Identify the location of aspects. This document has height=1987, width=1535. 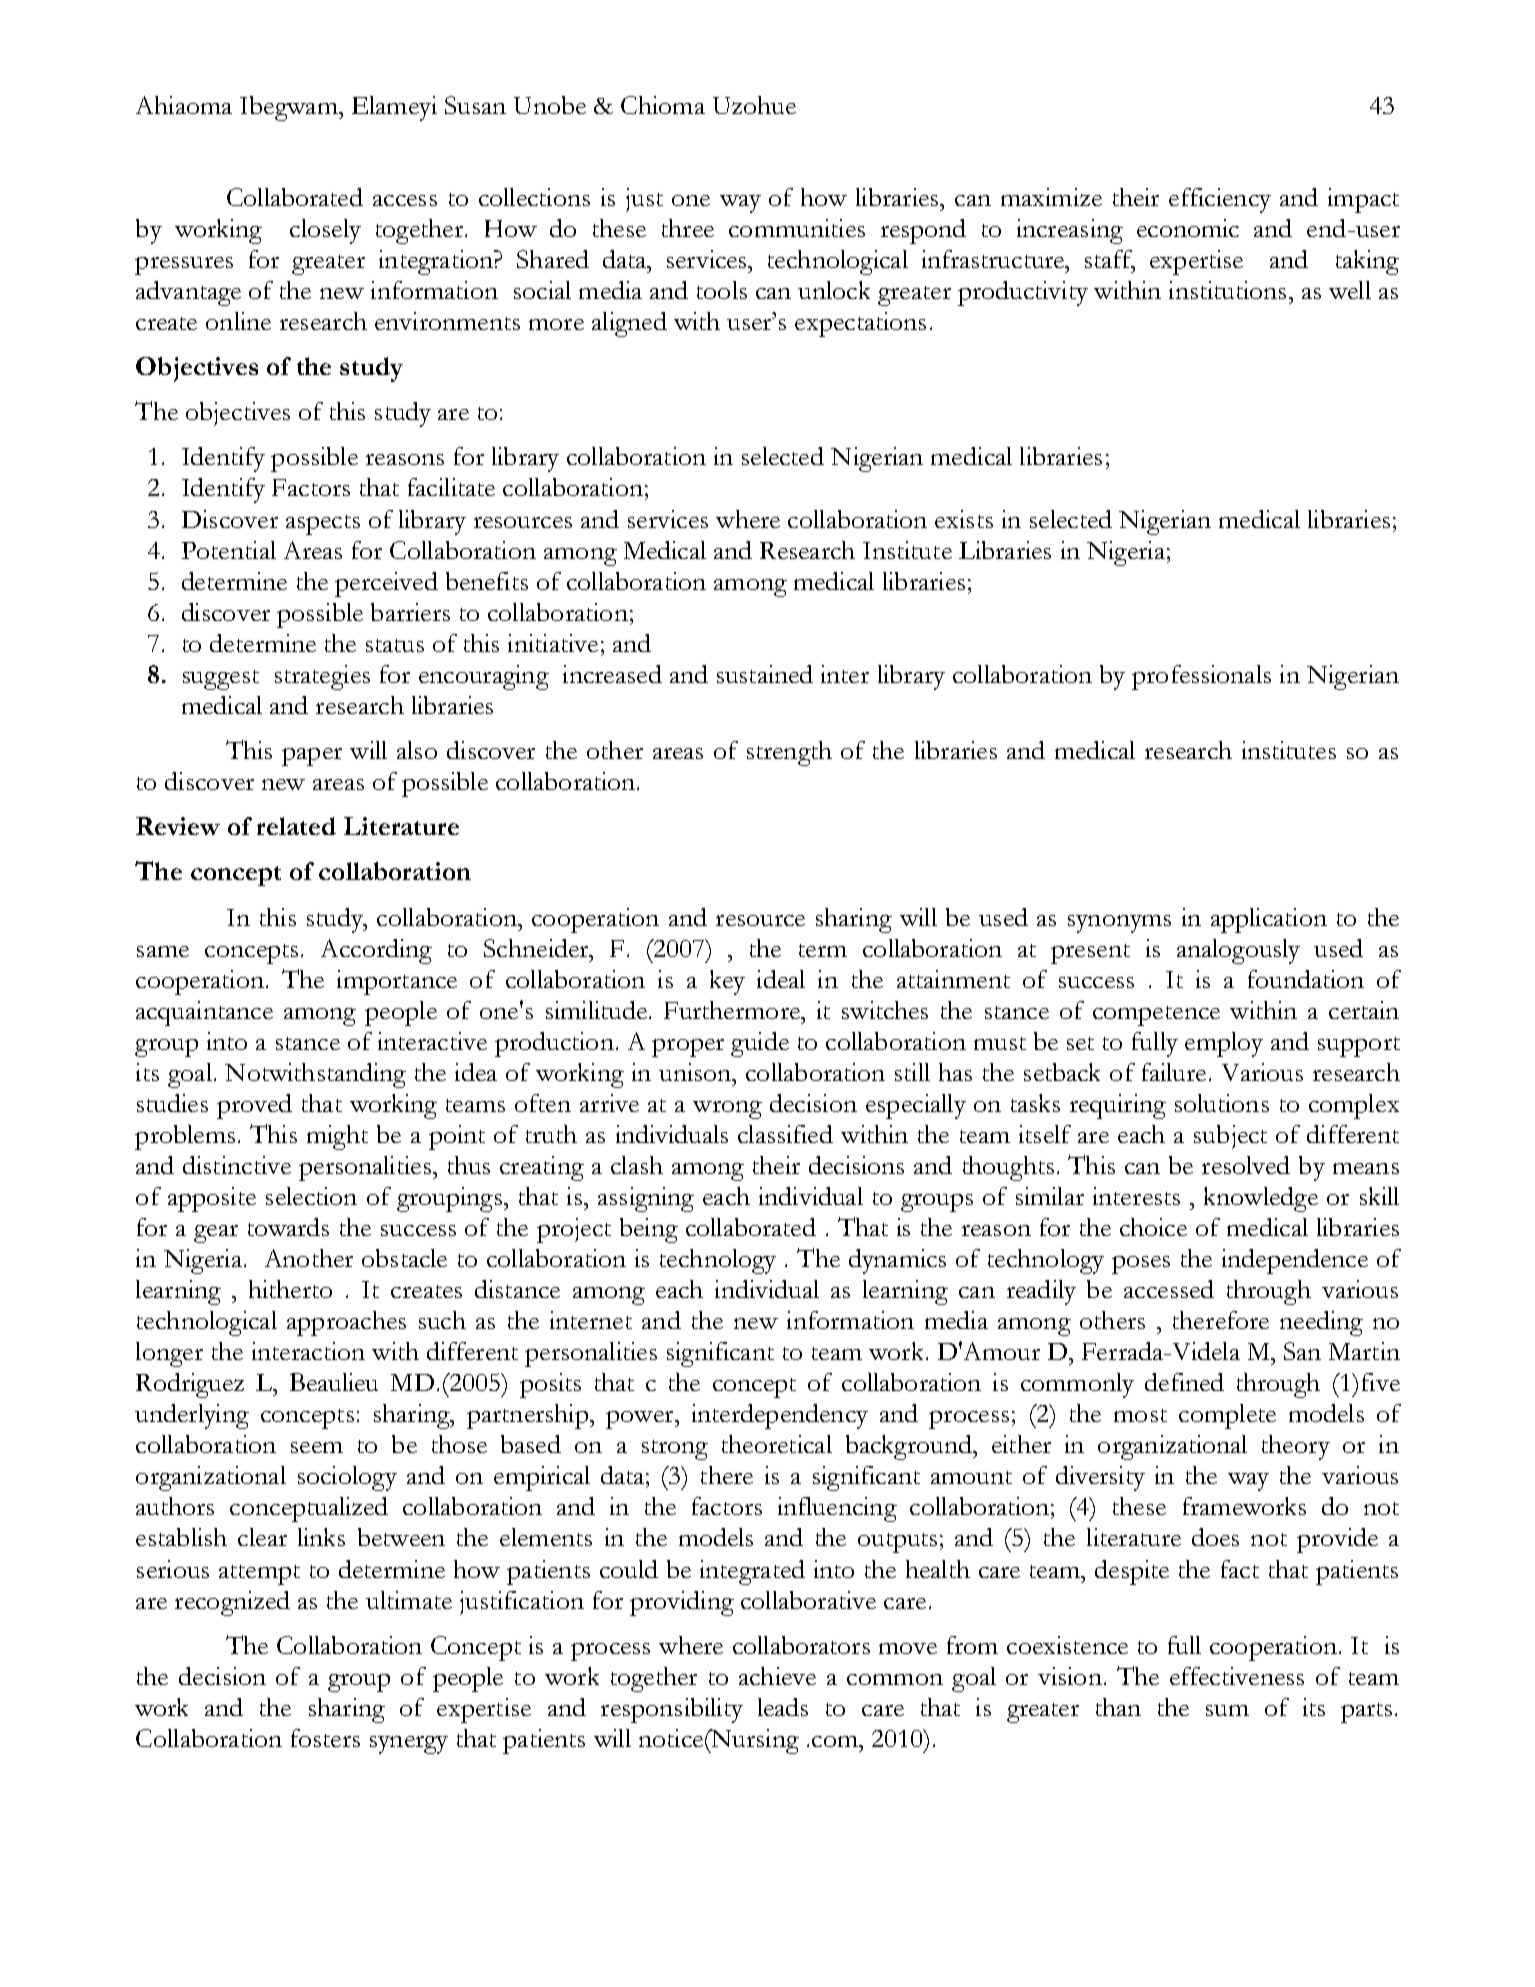
(323, 525).
